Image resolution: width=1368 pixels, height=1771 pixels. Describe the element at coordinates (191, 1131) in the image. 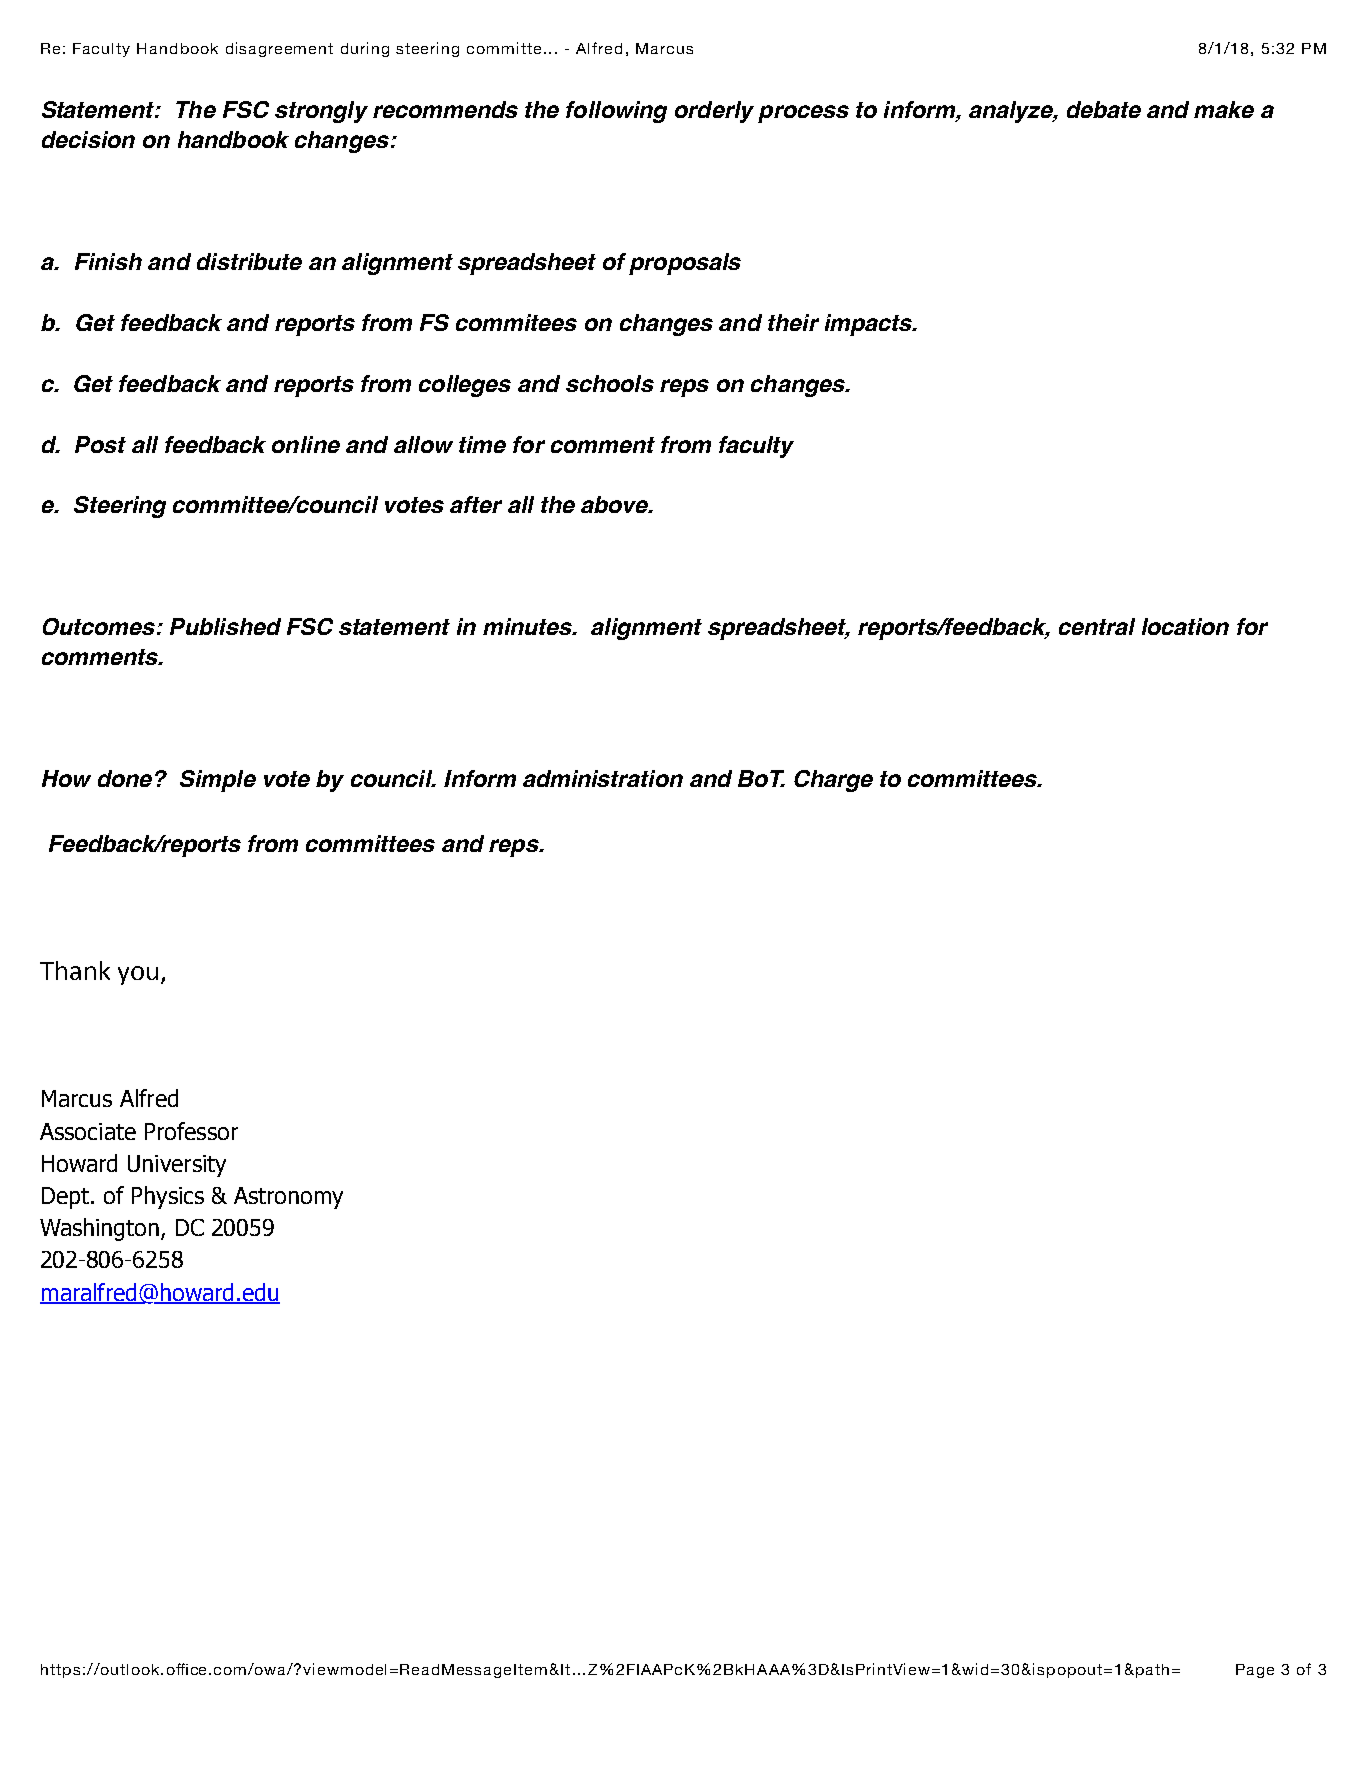

I see `Professor` at that location.
